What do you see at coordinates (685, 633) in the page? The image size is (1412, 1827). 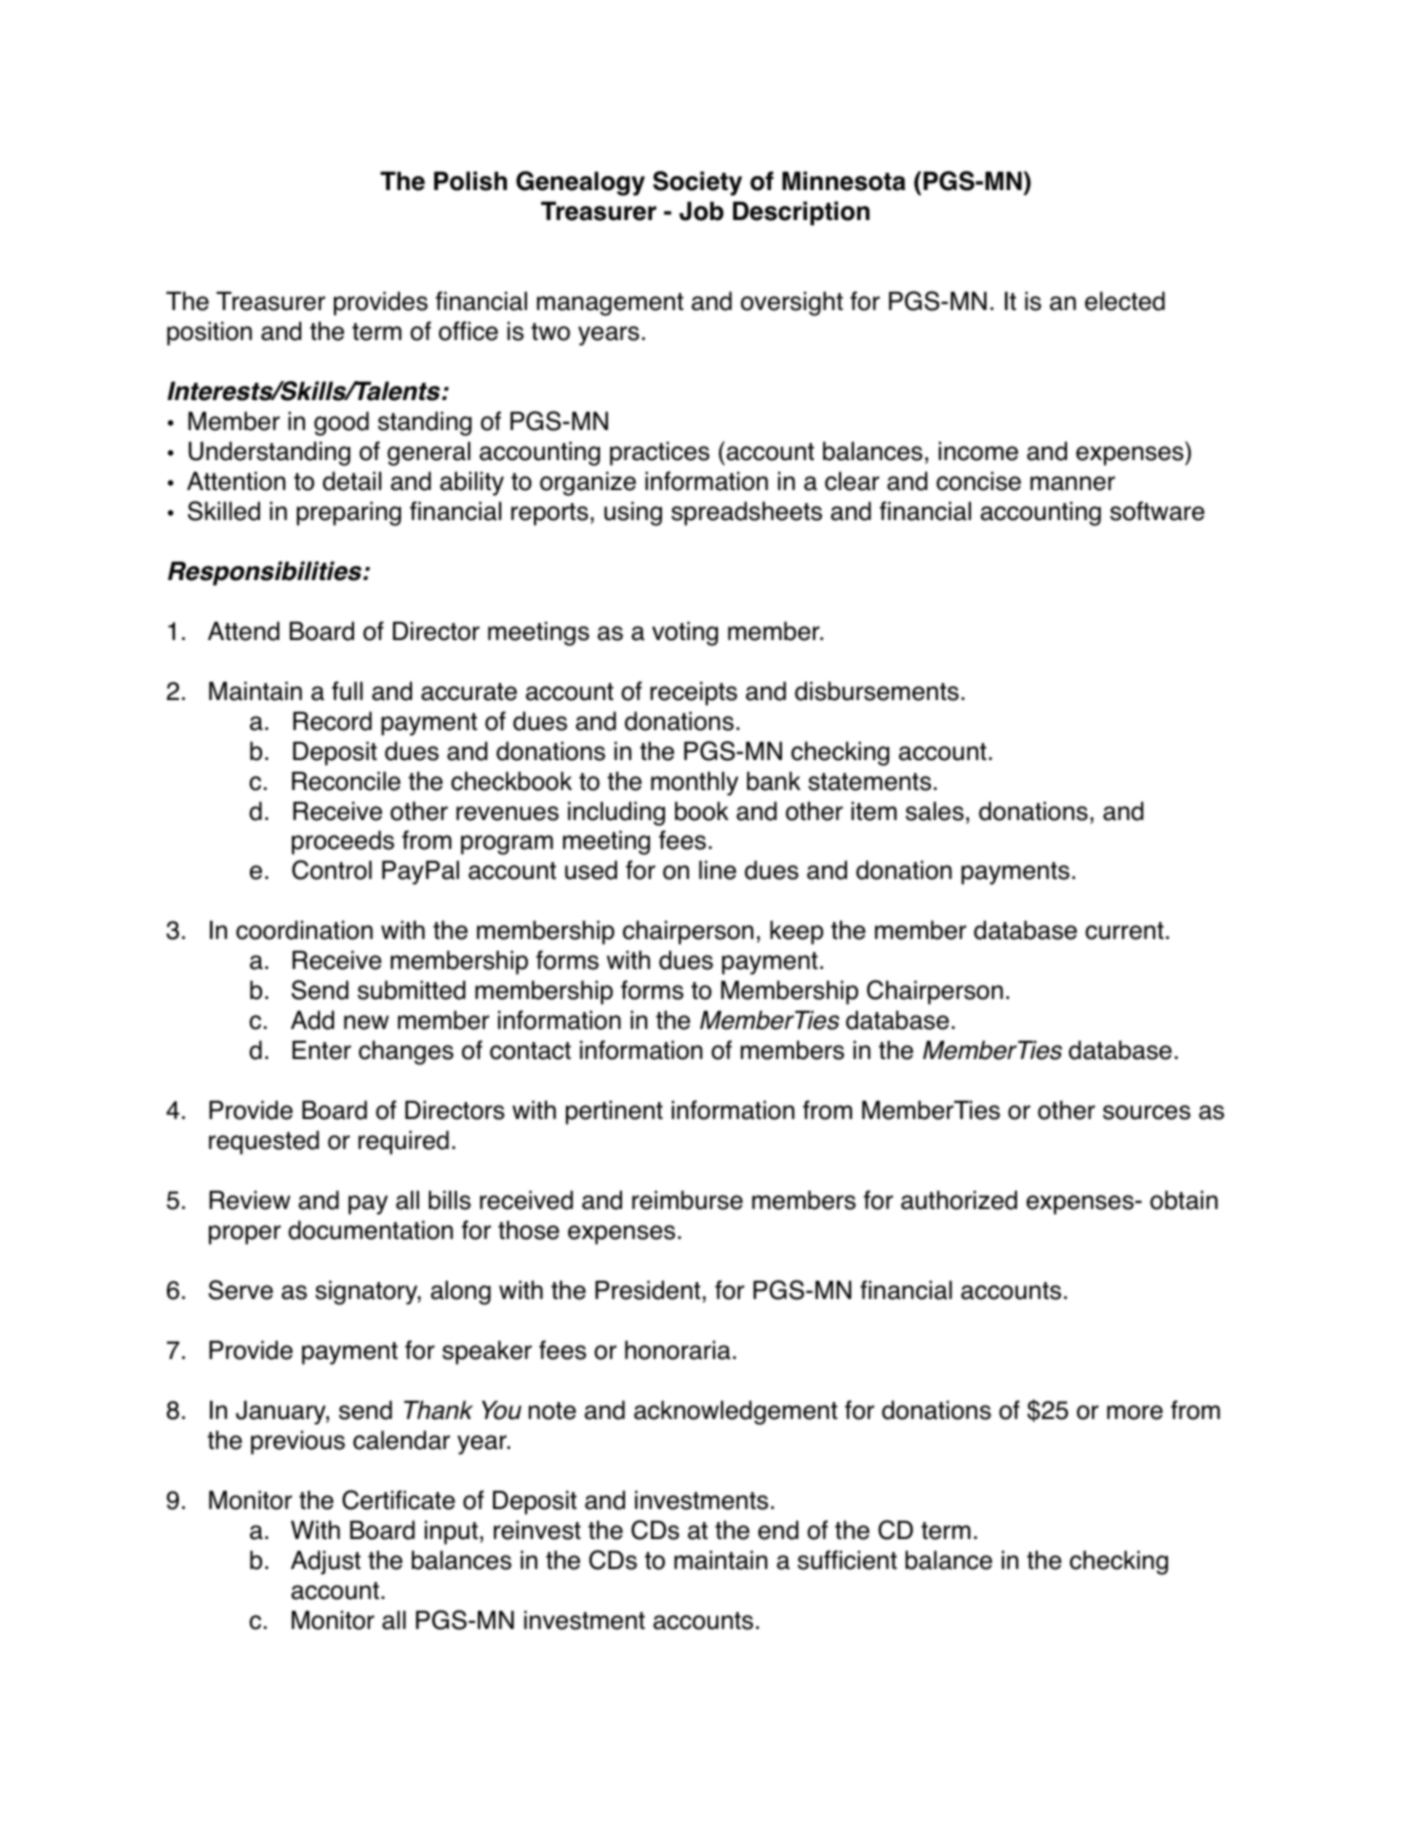 I see `voting` at bounding box center [685, 633].
